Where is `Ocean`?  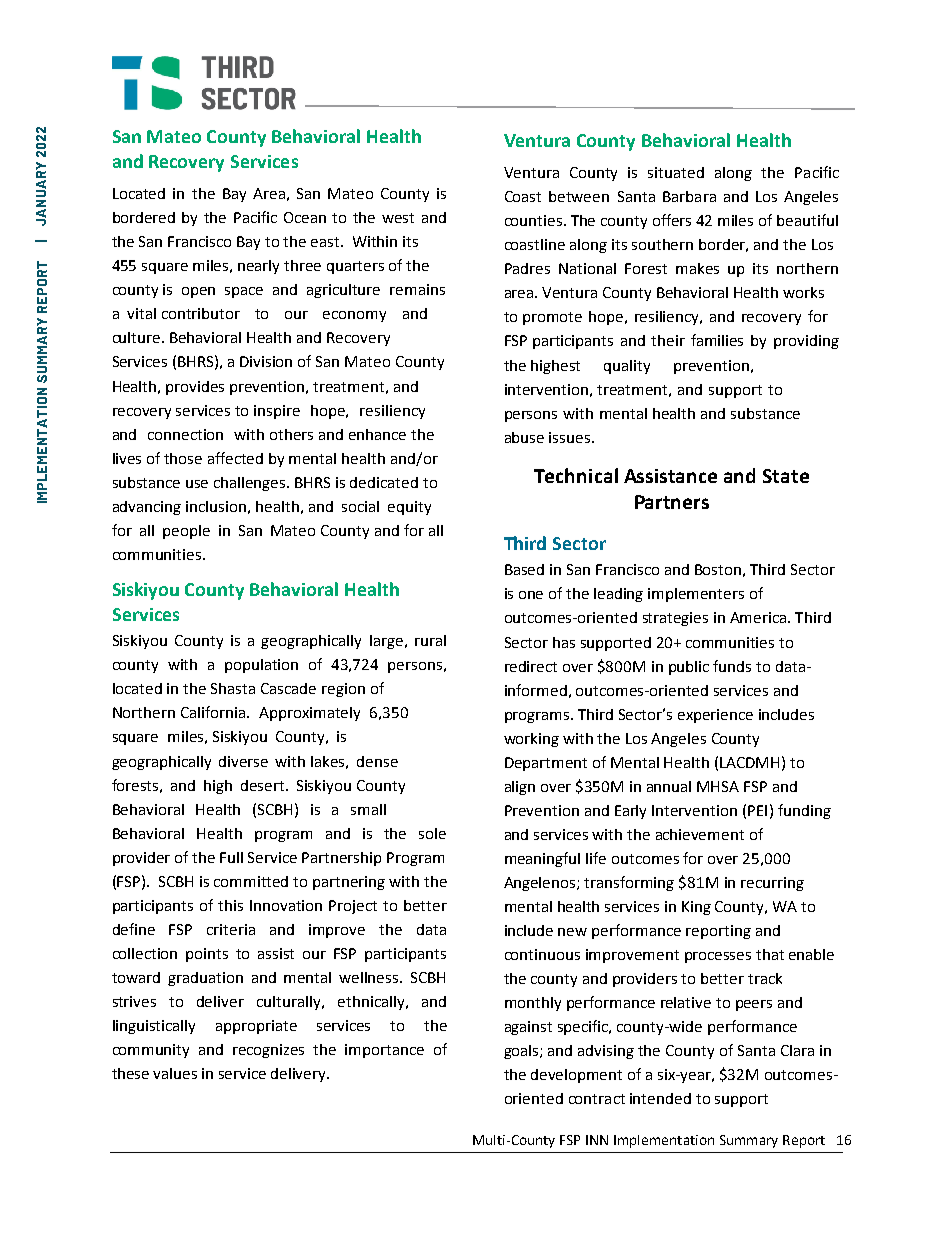 Ocean is located at coordinates (305, 217).
